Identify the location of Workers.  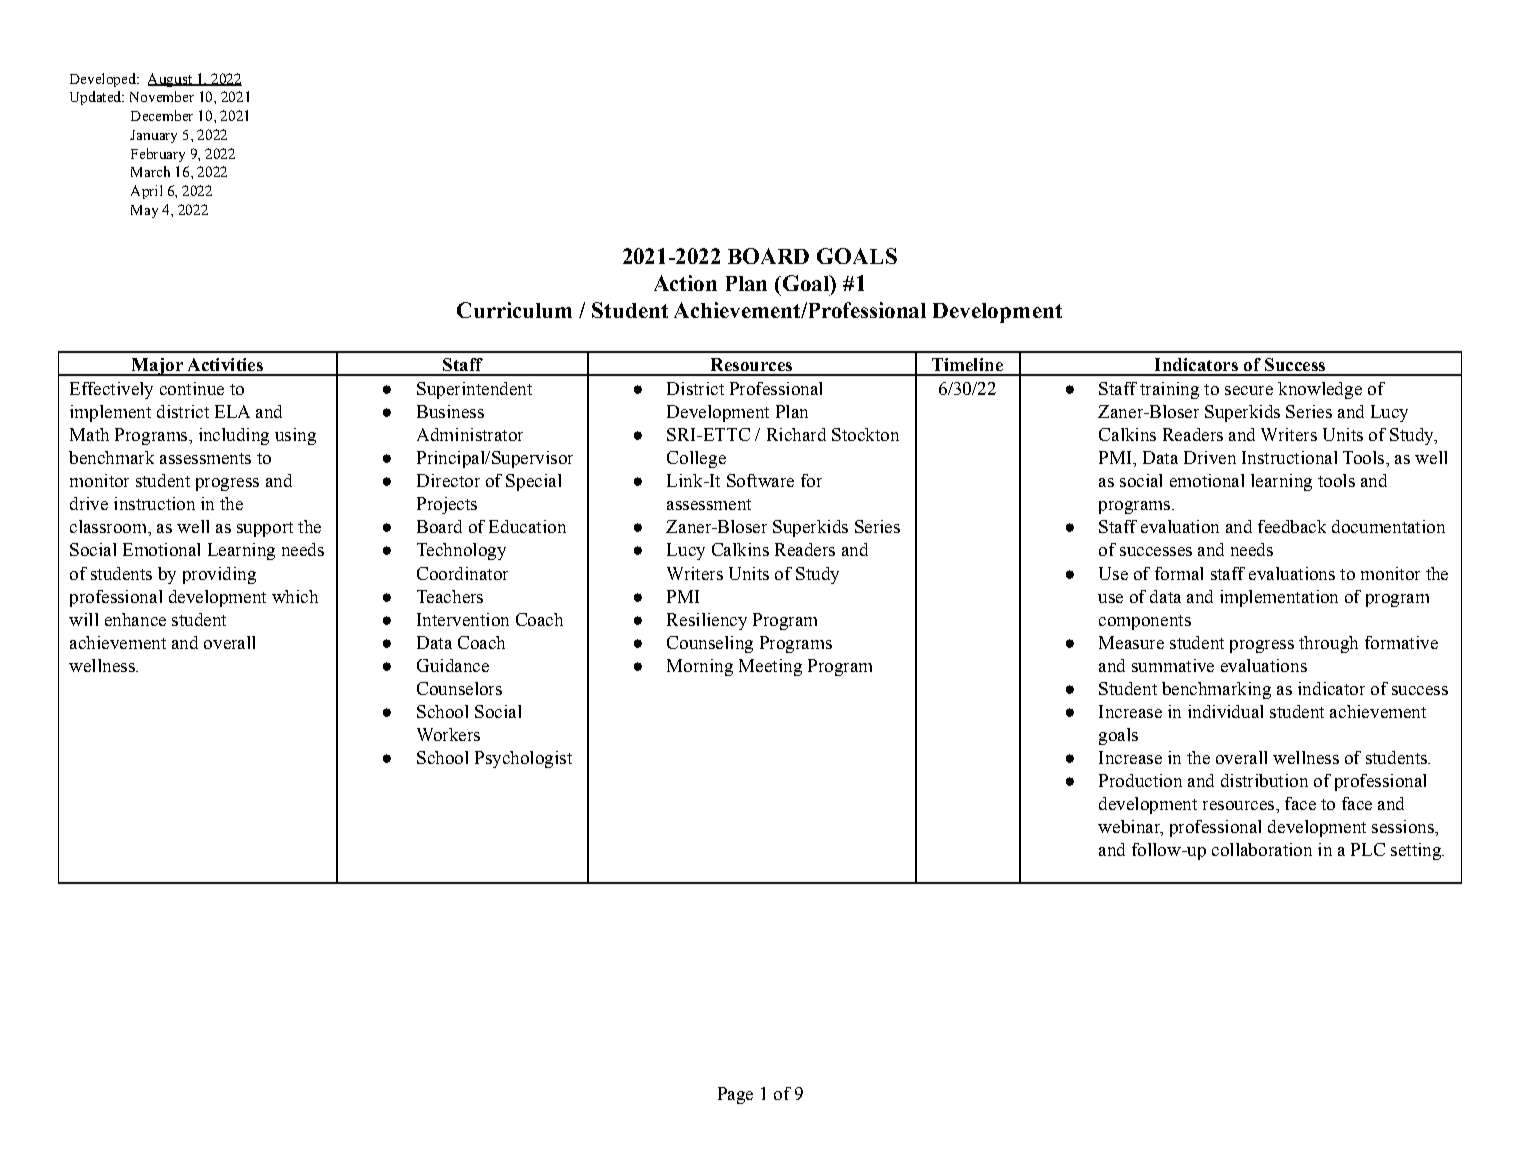
(448, 734).
